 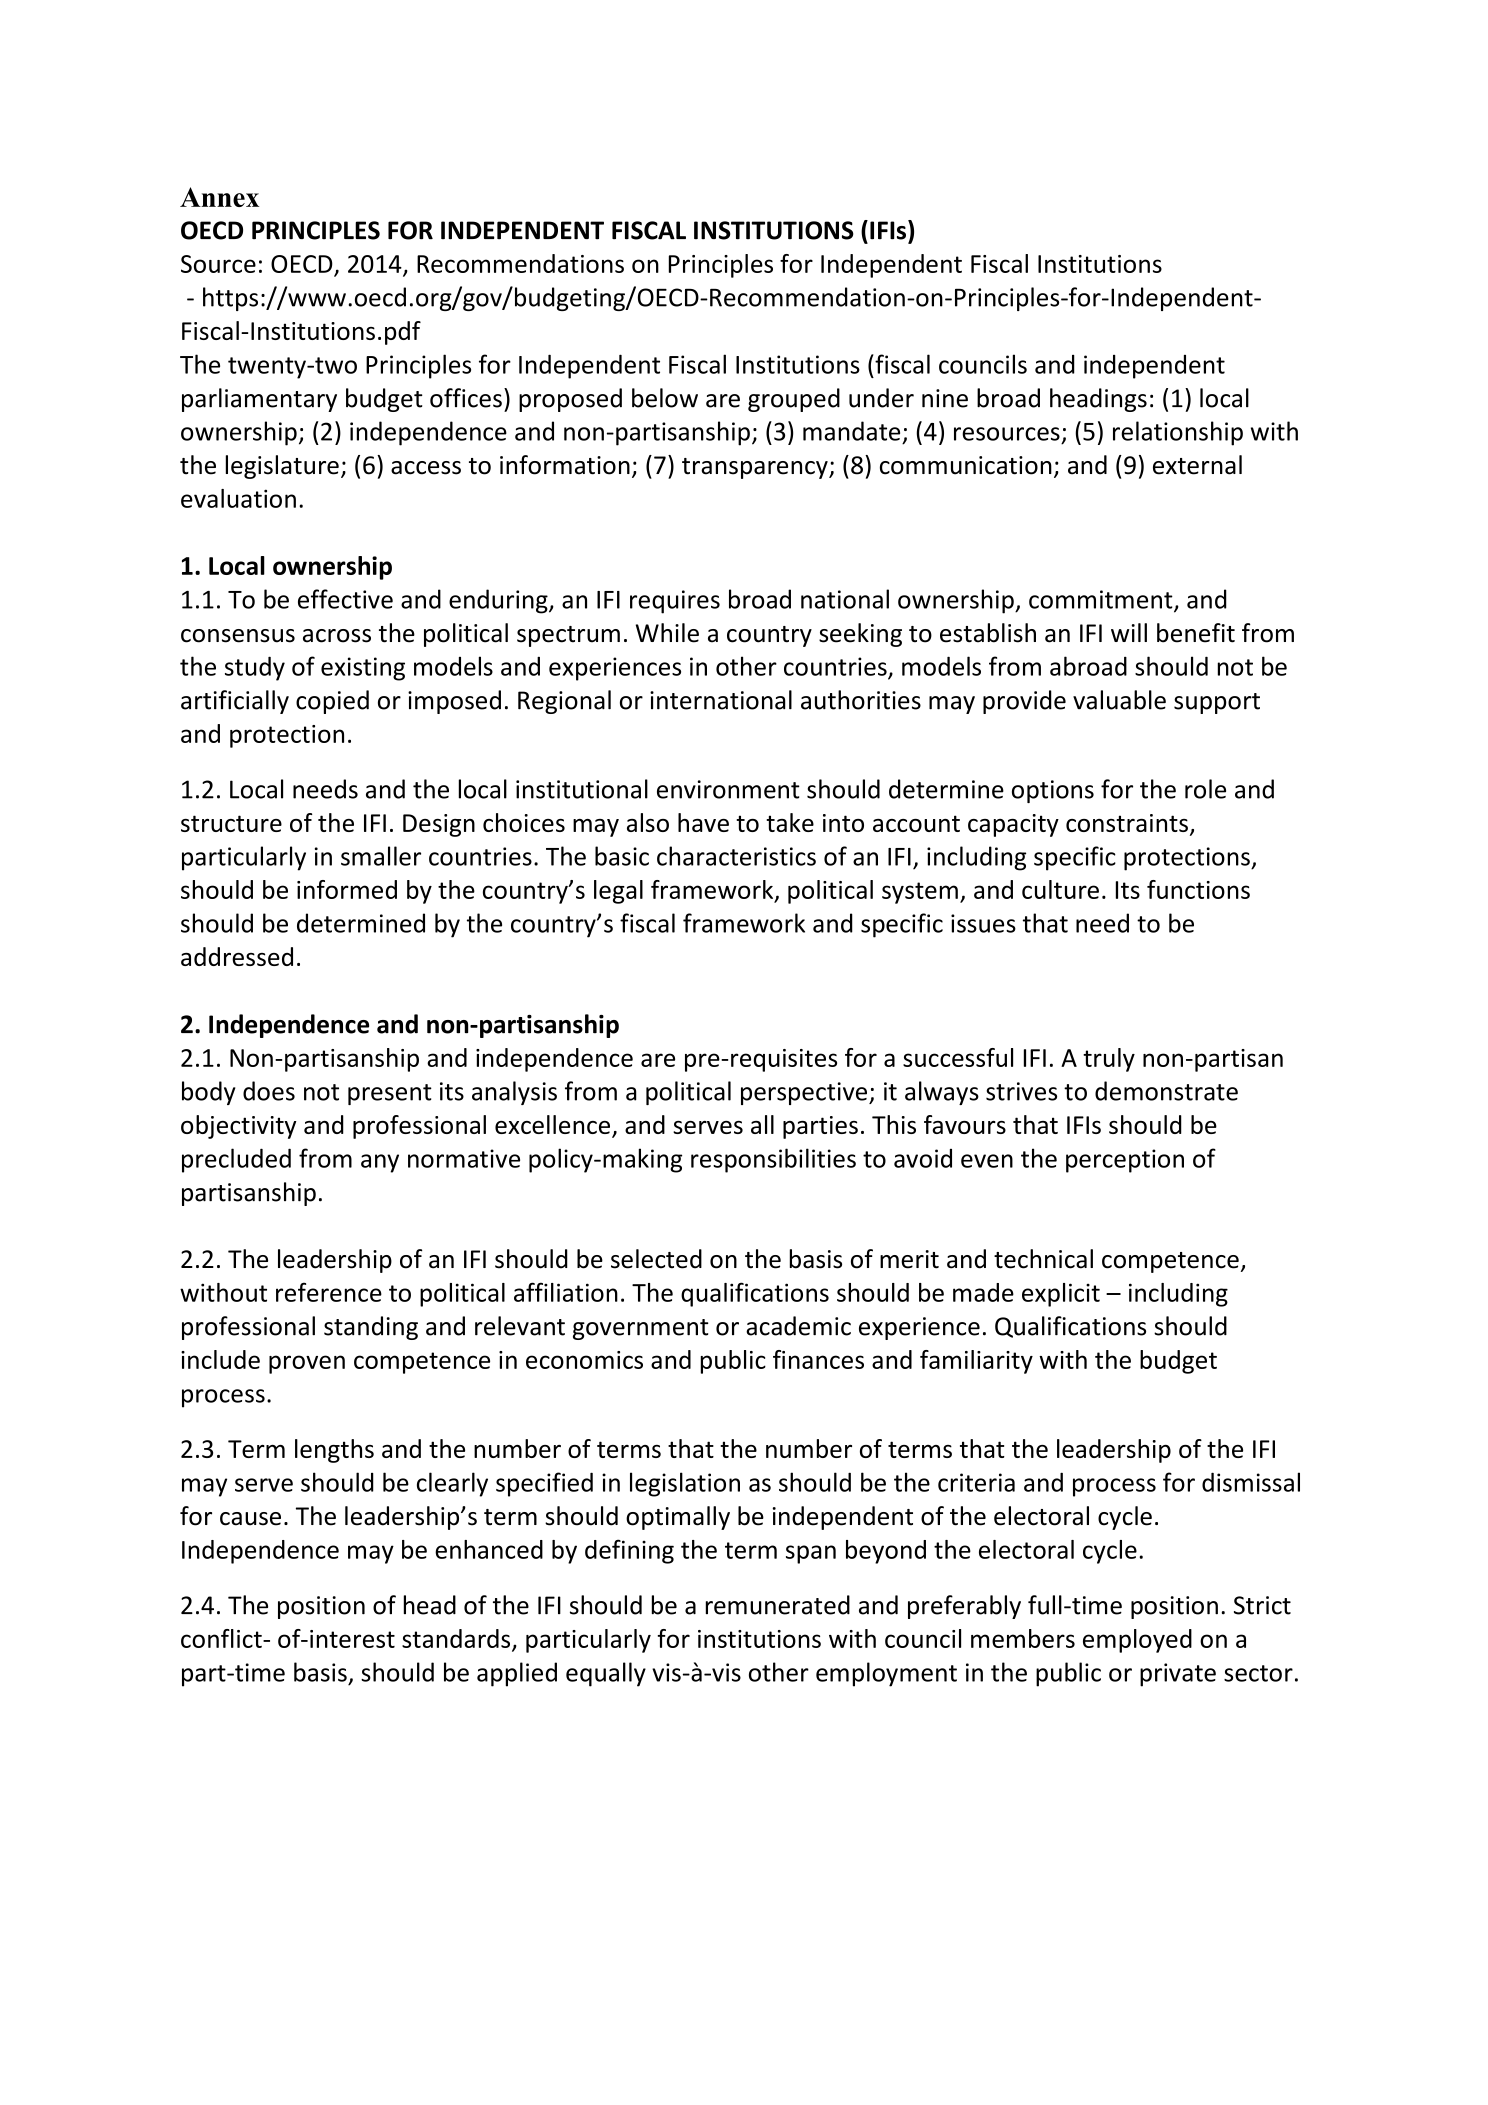 I want to click on informed, so click(x=347, y=889).
